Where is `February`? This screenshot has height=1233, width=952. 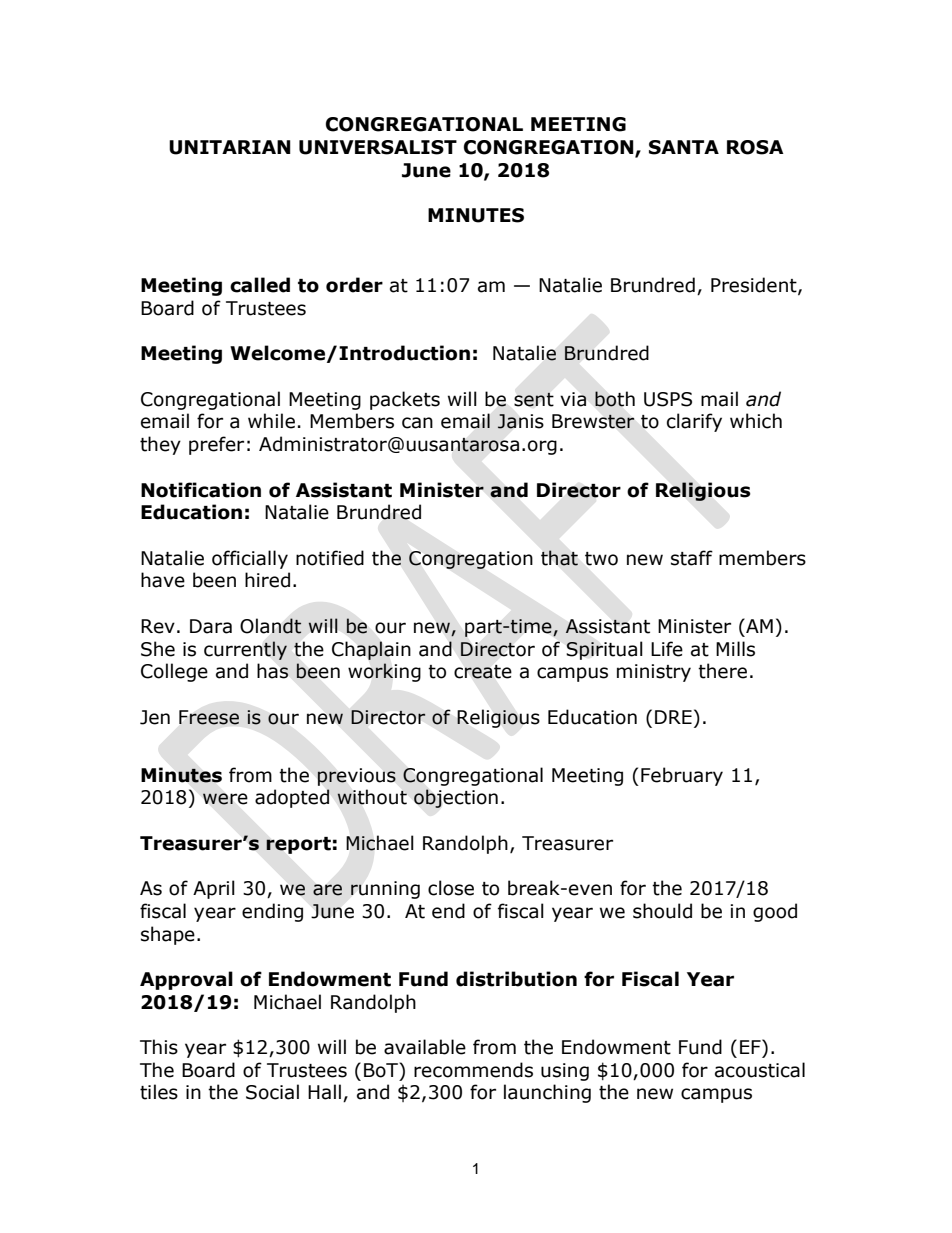
February is located at coordinates (682, 776).
